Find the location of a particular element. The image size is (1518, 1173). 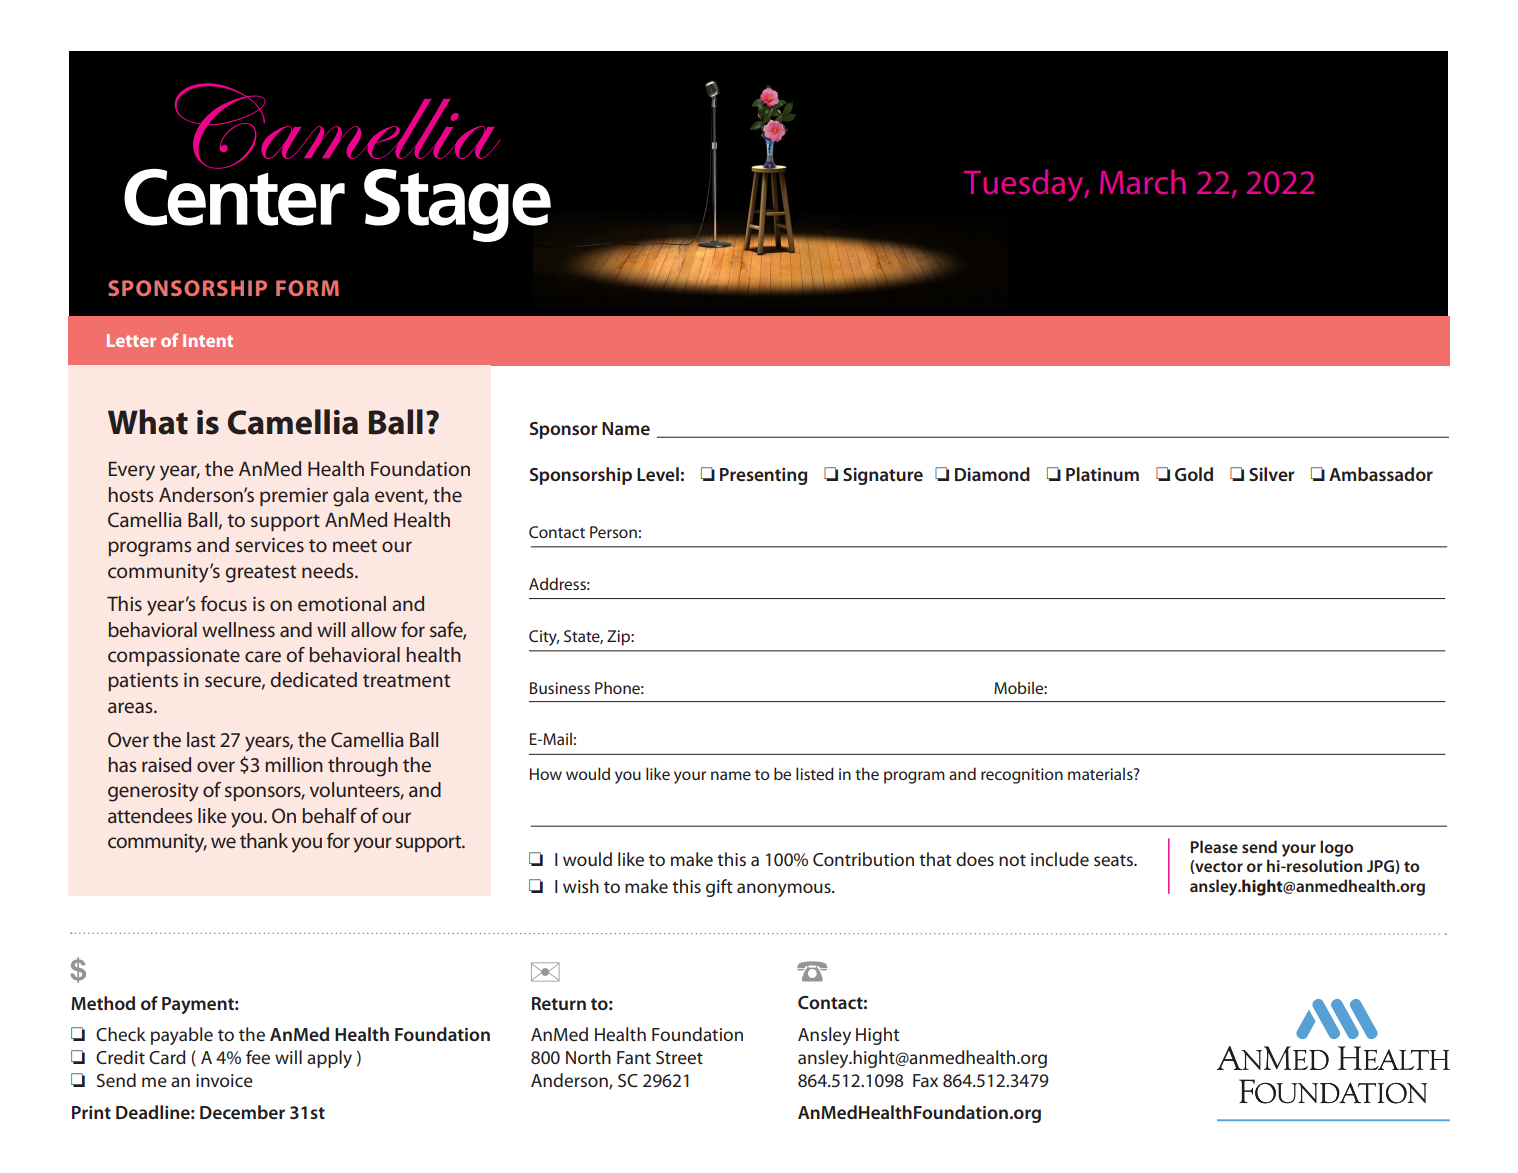

Street is located at coordinates (679, 1057).
